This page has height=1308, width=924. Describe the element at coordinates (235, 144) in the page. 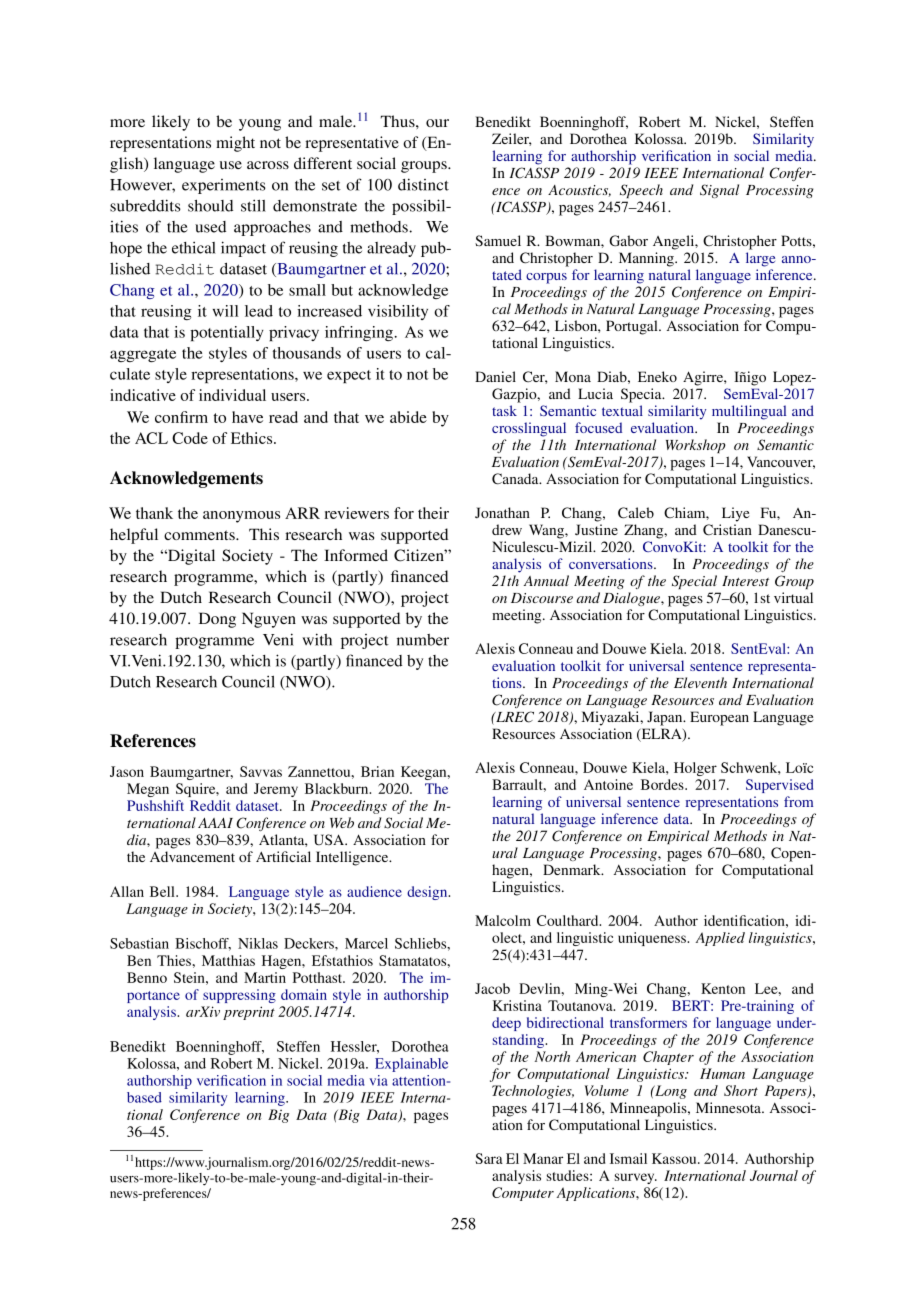

I see `might` at that location.
